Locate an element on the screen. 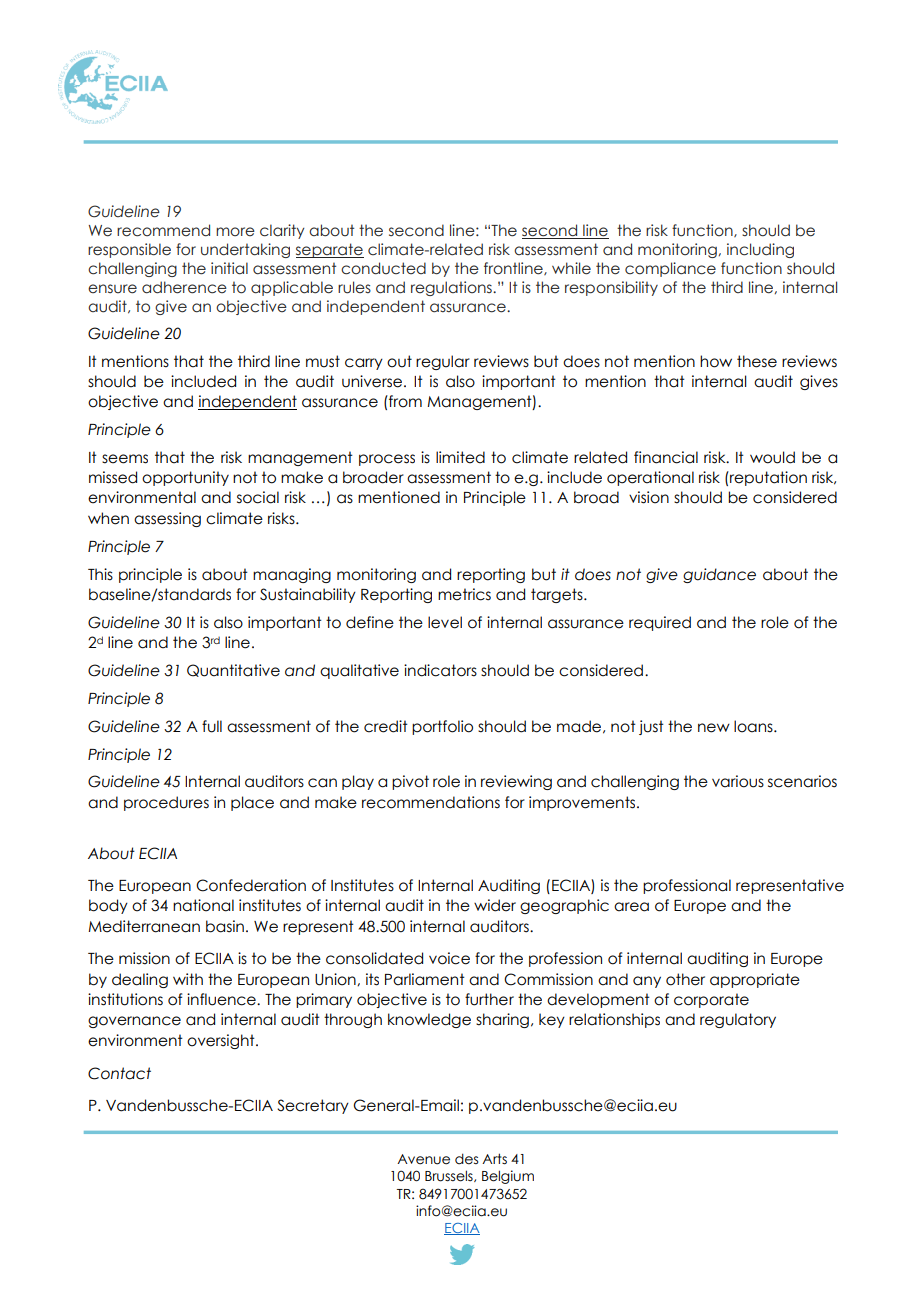 The width and height of the screenshot is (924, 1308). assessing is located at coordinates (167, 519).
